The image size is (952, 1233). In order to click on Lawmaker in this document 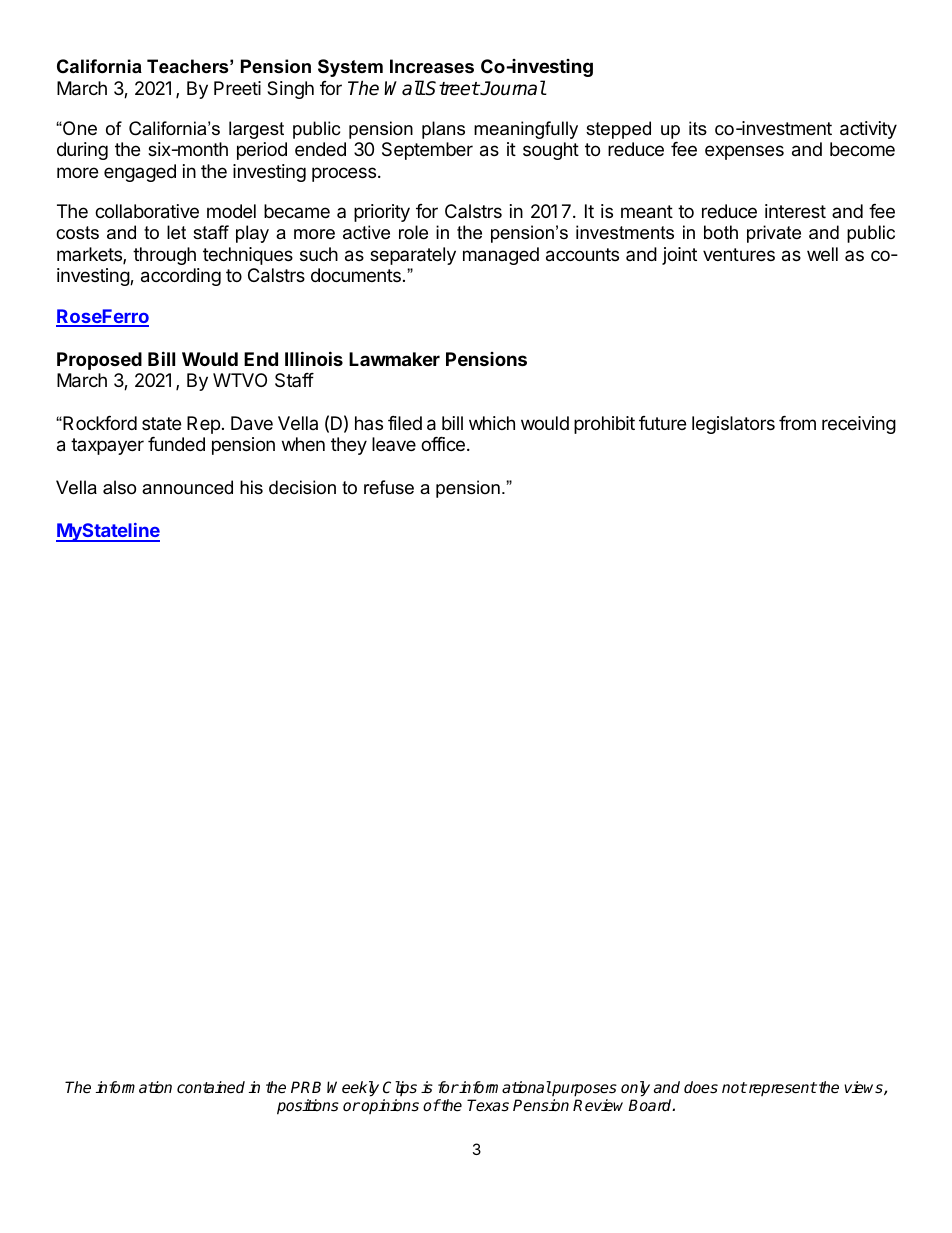, I will do `click(394, 359)`.
